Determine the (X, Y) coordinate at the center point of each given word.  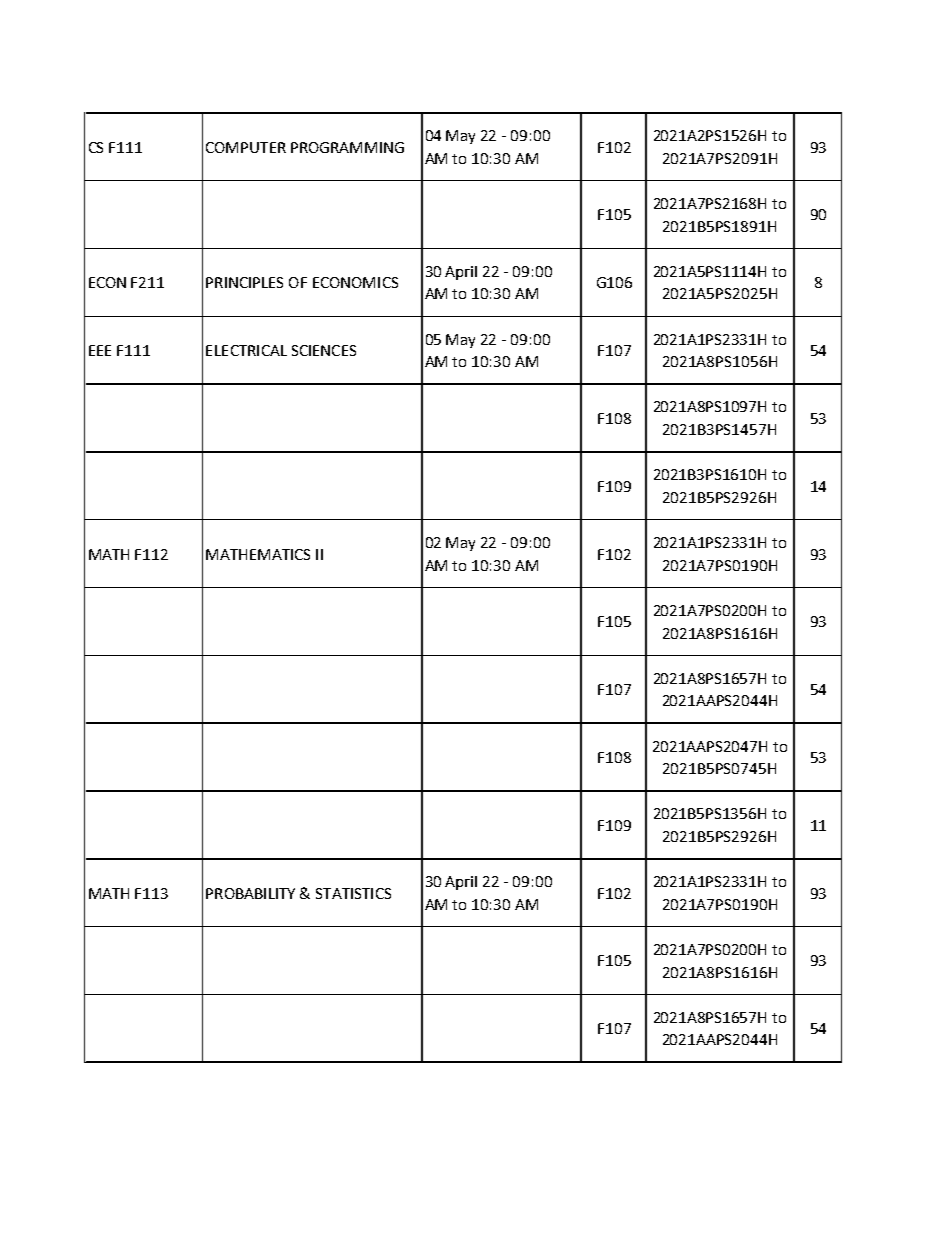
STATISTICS (353, 893)
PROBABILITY (250, 893)
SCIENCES (324, 350)
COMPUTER (246, 147)
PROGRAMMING (347, 147)
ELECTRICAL (246, 350)
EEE (100, 350)
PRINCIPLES (244, 282)
